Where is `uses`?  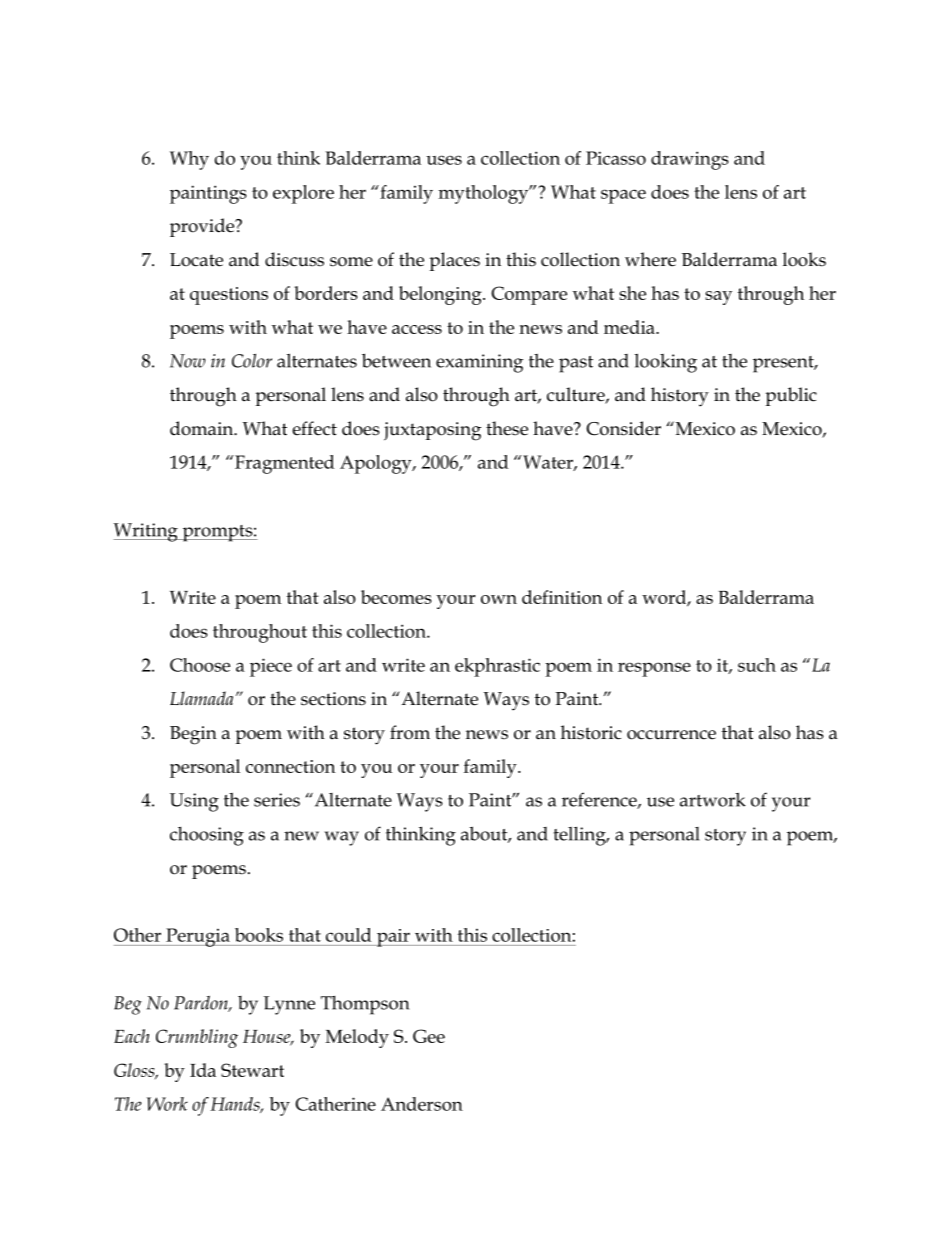
uses is located at coordinates (444, 160).
